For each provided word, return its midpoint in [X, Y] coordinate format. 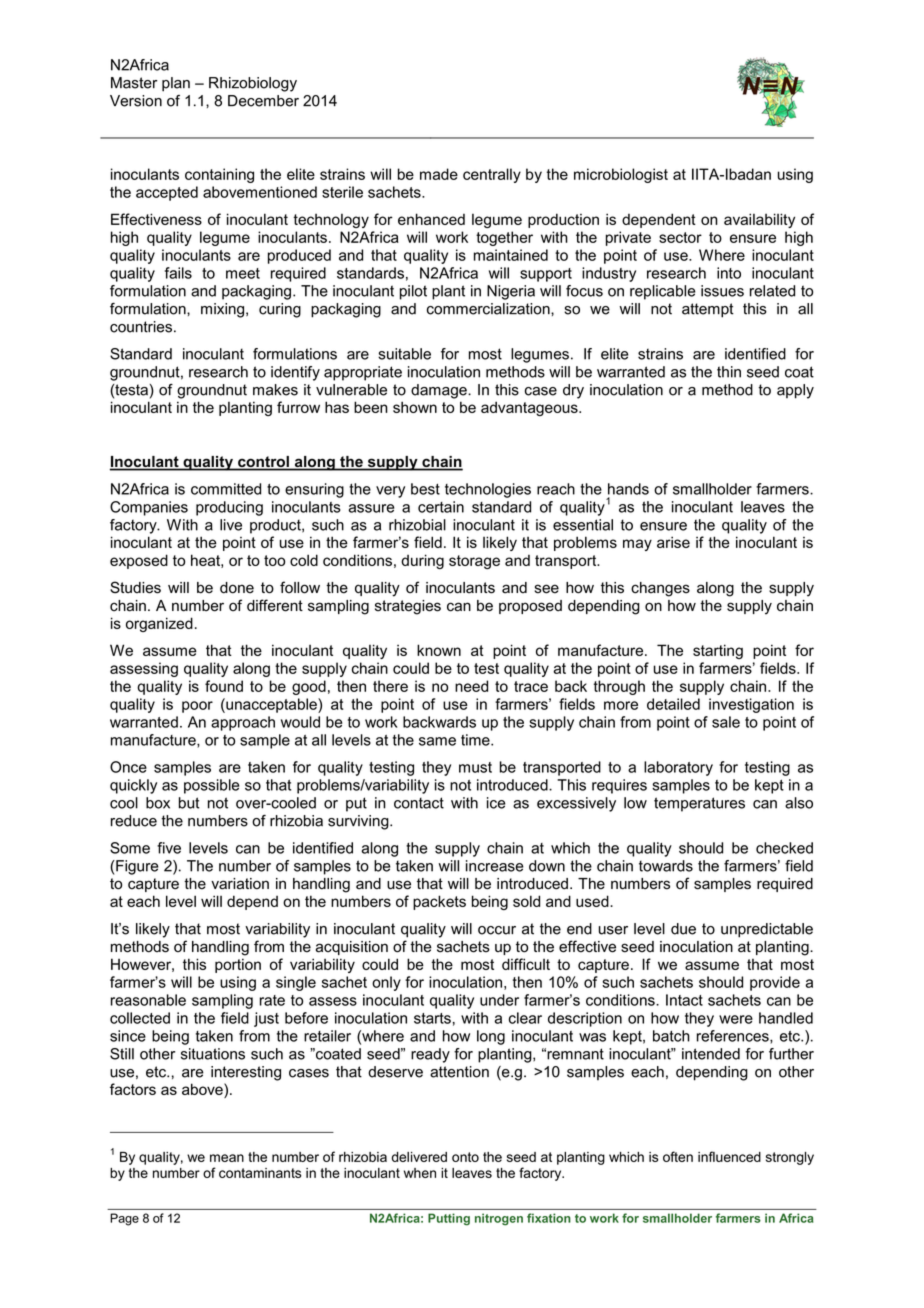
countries [141, 327]
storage [474, 562]
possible [211, 786]
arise [673, 542]
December [263, 101]
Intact [684, 1000]
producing [229, 508]
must [475, 767]
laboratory [678, 768]
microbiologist [621, 175]
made [439, 174]
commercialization [489, 309]
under [499, 1000]
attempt [708, 310]
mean [227, 1158]
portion [238, 965]
